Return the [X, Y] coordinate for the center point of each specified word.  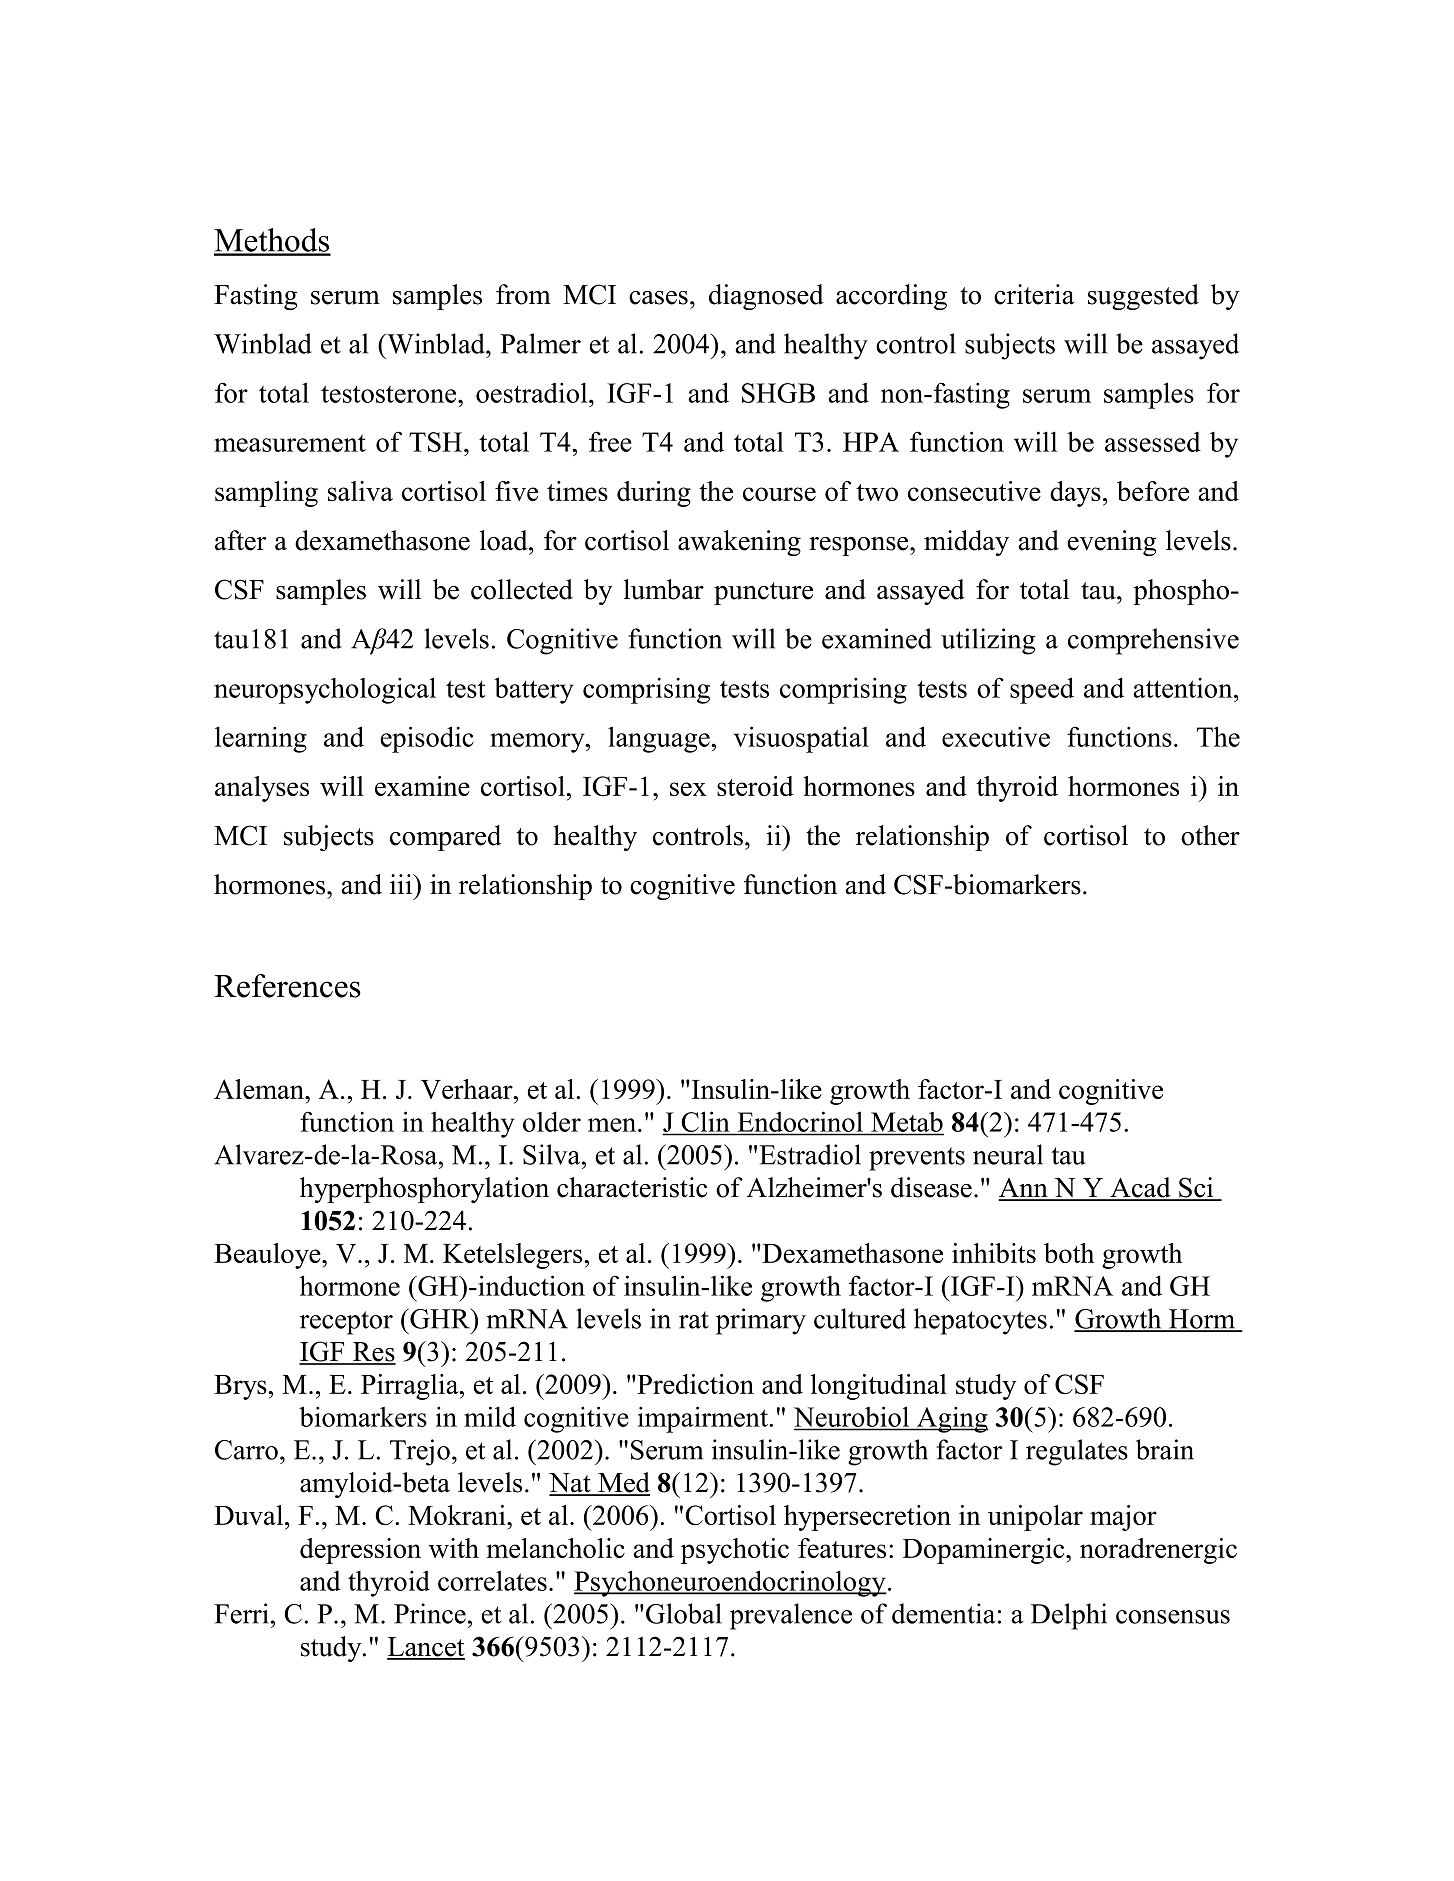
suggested [1143, 297]
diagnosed [766, 297]
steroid [755, 786]
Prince [430, 1613]
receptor [346, 1323]
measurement [290, 443]
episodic [427, 739]
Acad [1140, 1188]
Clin [705, 1123]
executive [996, 736]
